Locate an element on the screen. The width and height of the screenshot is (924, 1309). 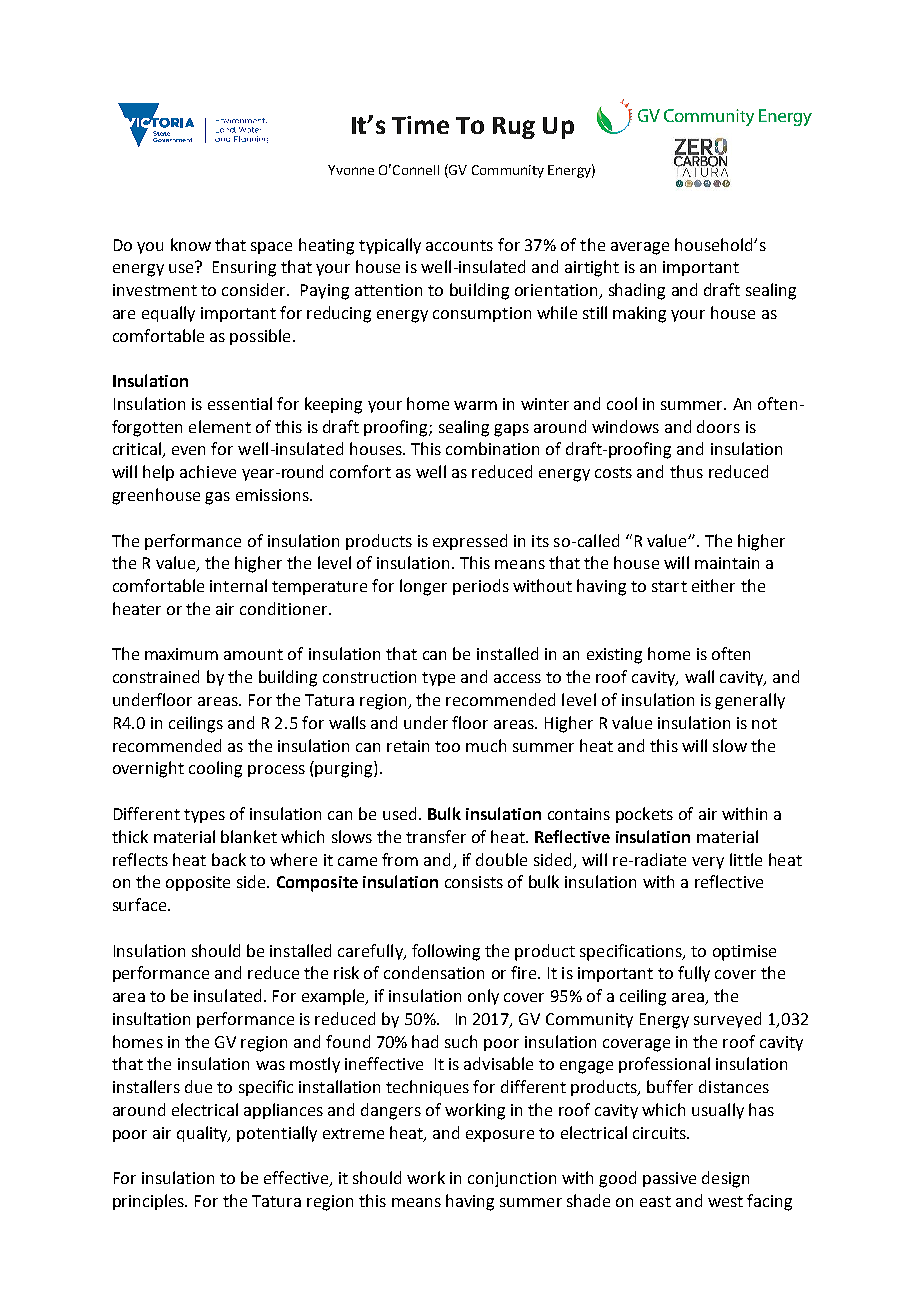
access is located at coordinates (517, 678).
